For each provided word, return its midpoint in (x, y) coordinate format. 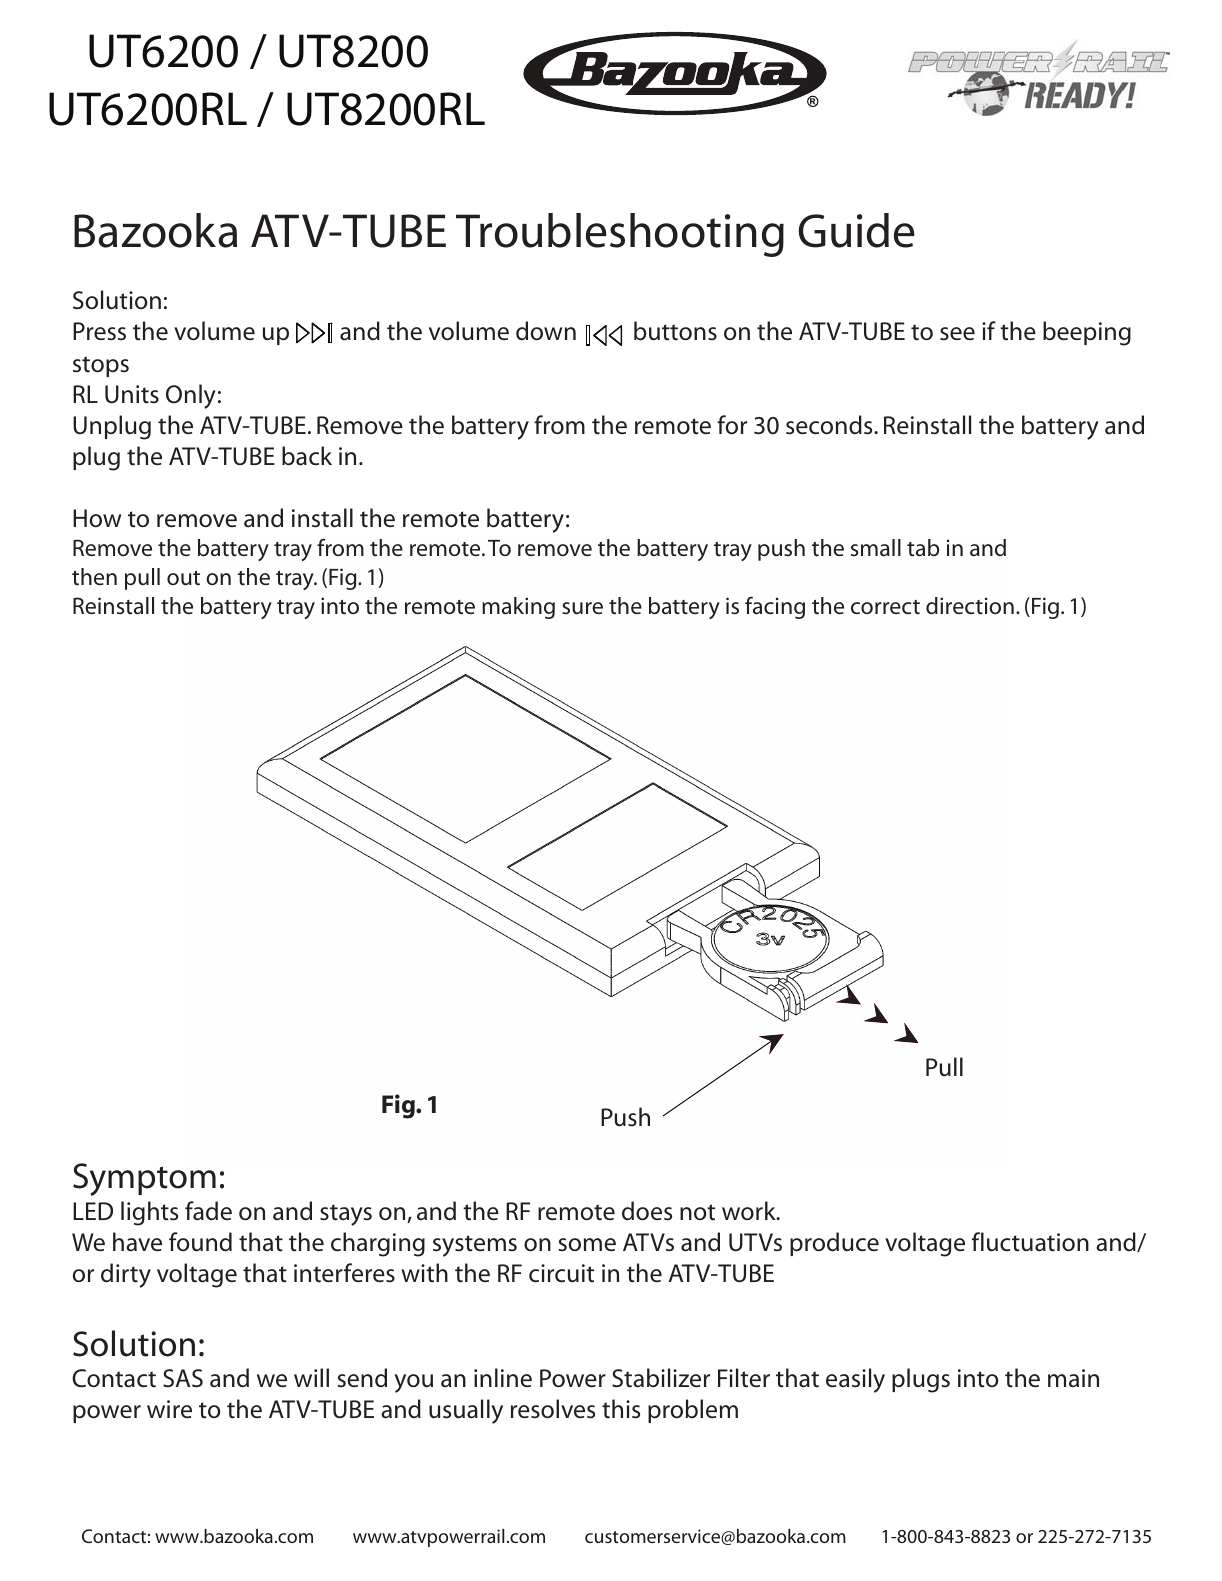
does (647, 1211)
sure (582, 608)
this (621, 1409)
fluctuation (1030, 1242)
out (183, 578)
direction (970, 606)
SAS (183, 1378)
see (957, 334)
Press (99, 331)
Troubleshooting (620, 235)
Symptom (144, 1179)
